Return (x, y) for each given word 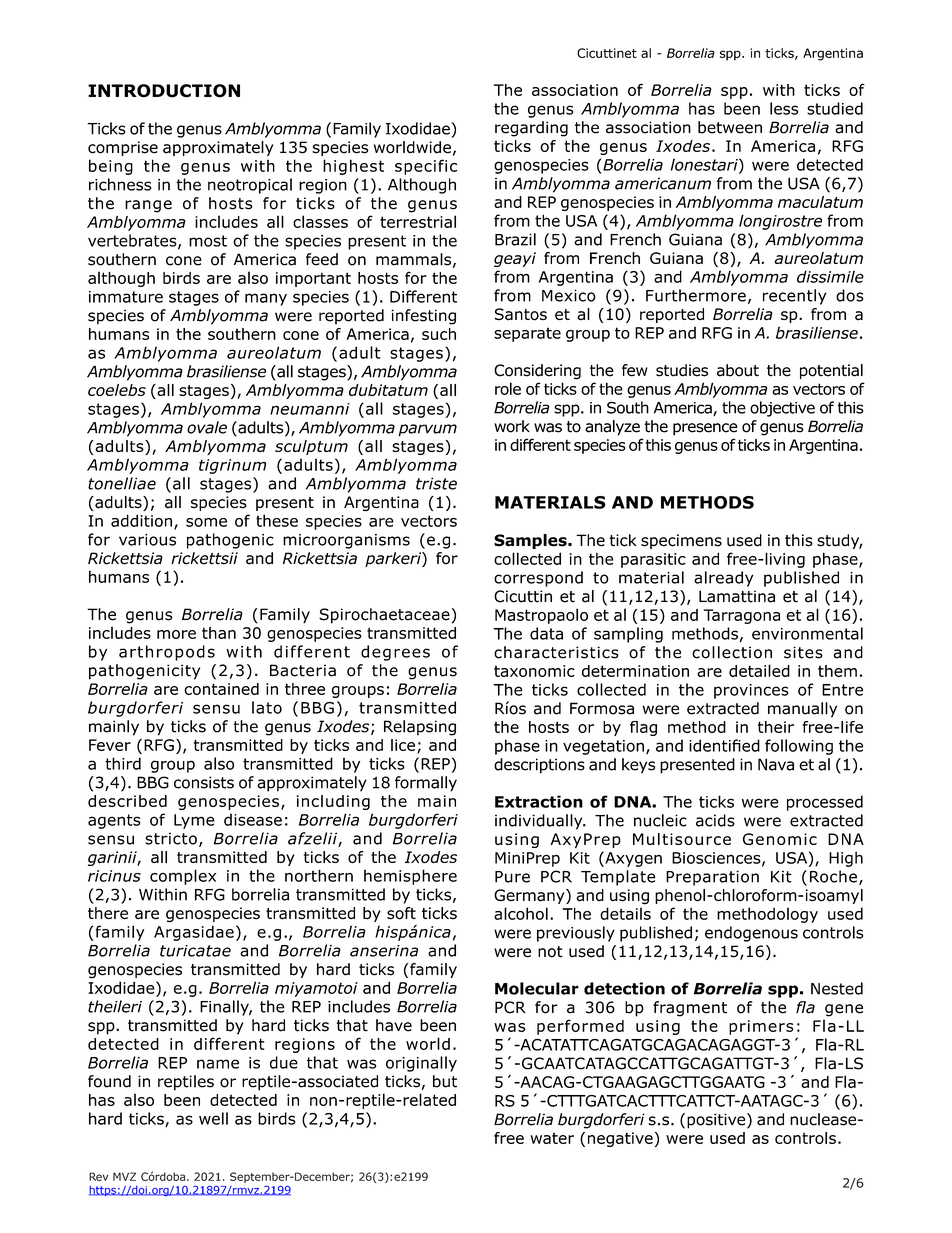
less (784, 108)
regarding (531, 129)
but (445, 1081)
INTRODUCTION (164, 91)
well (213, 1118)
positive (717, 1121)
